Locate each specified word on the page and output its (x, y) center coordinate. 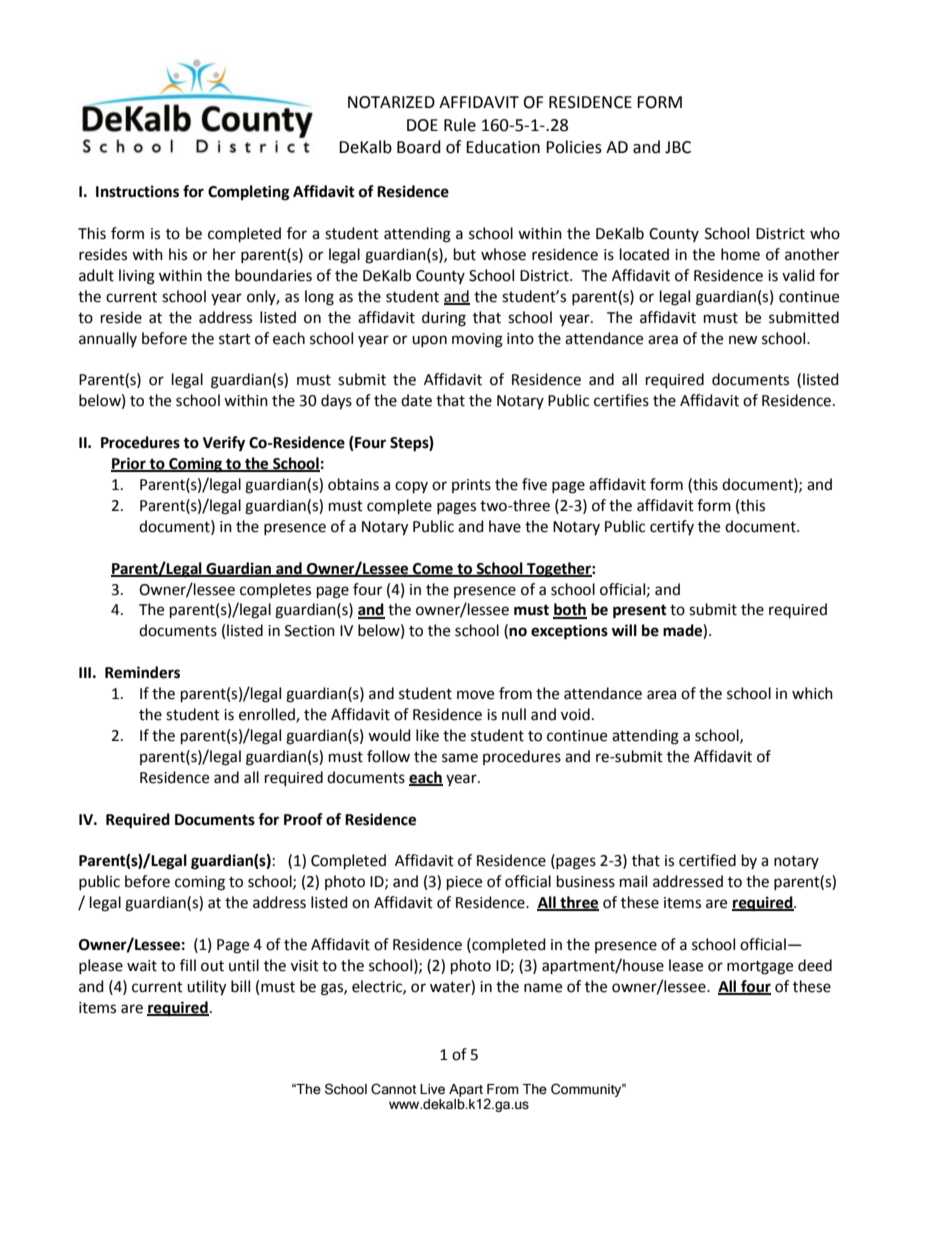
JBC (678, 147)
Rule (460, 125)
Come (433, 569)
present (640, 612)
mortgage (760, 968)
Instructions (137, 191)
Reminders (142, 672)
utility (206, 988)
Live (432, 1089)
